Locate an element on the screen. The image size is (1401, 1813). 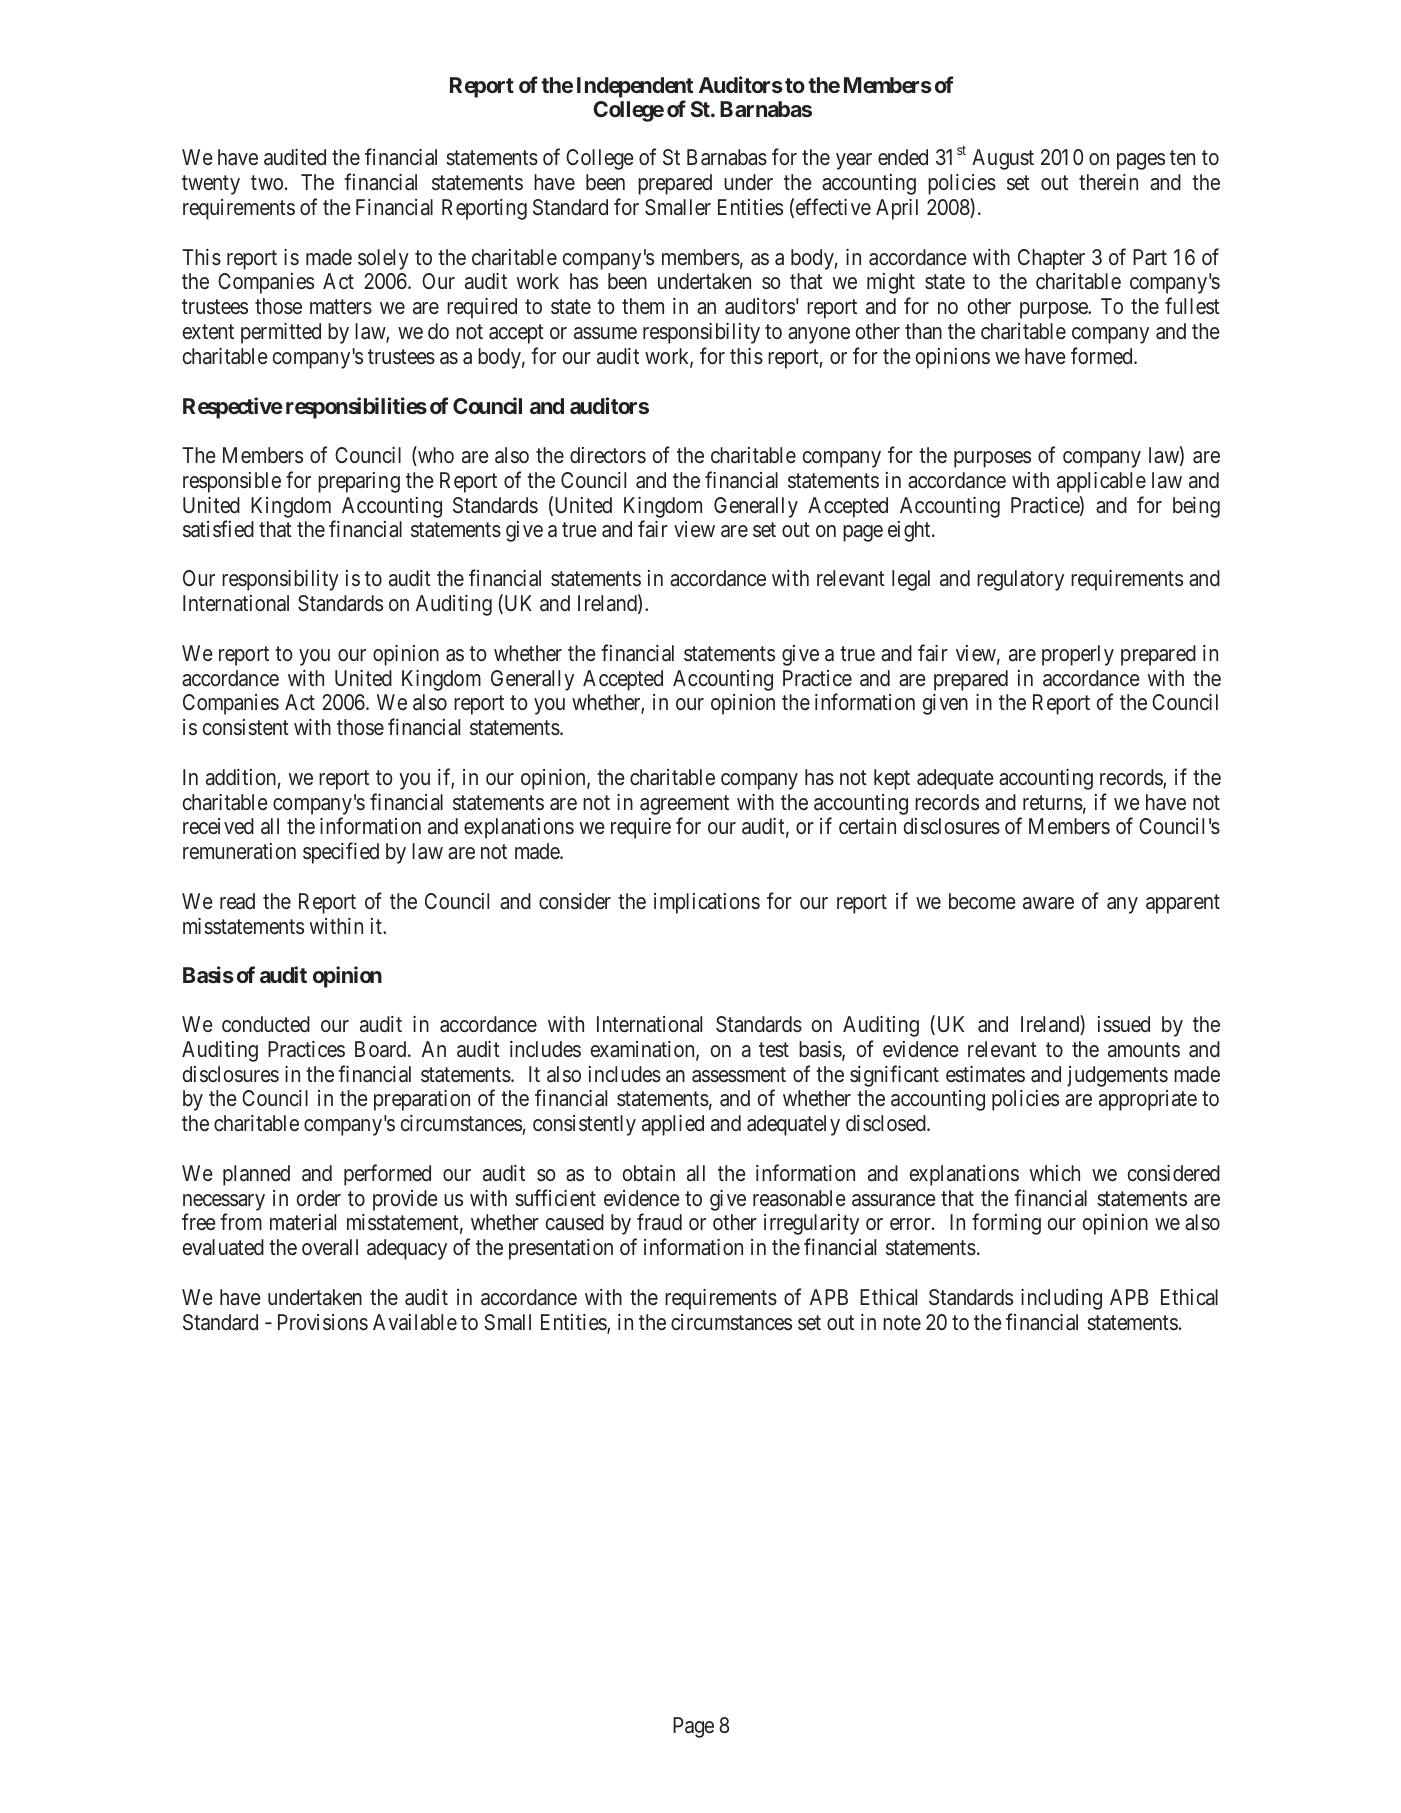
Independent is located at coordinates (635, 87).
